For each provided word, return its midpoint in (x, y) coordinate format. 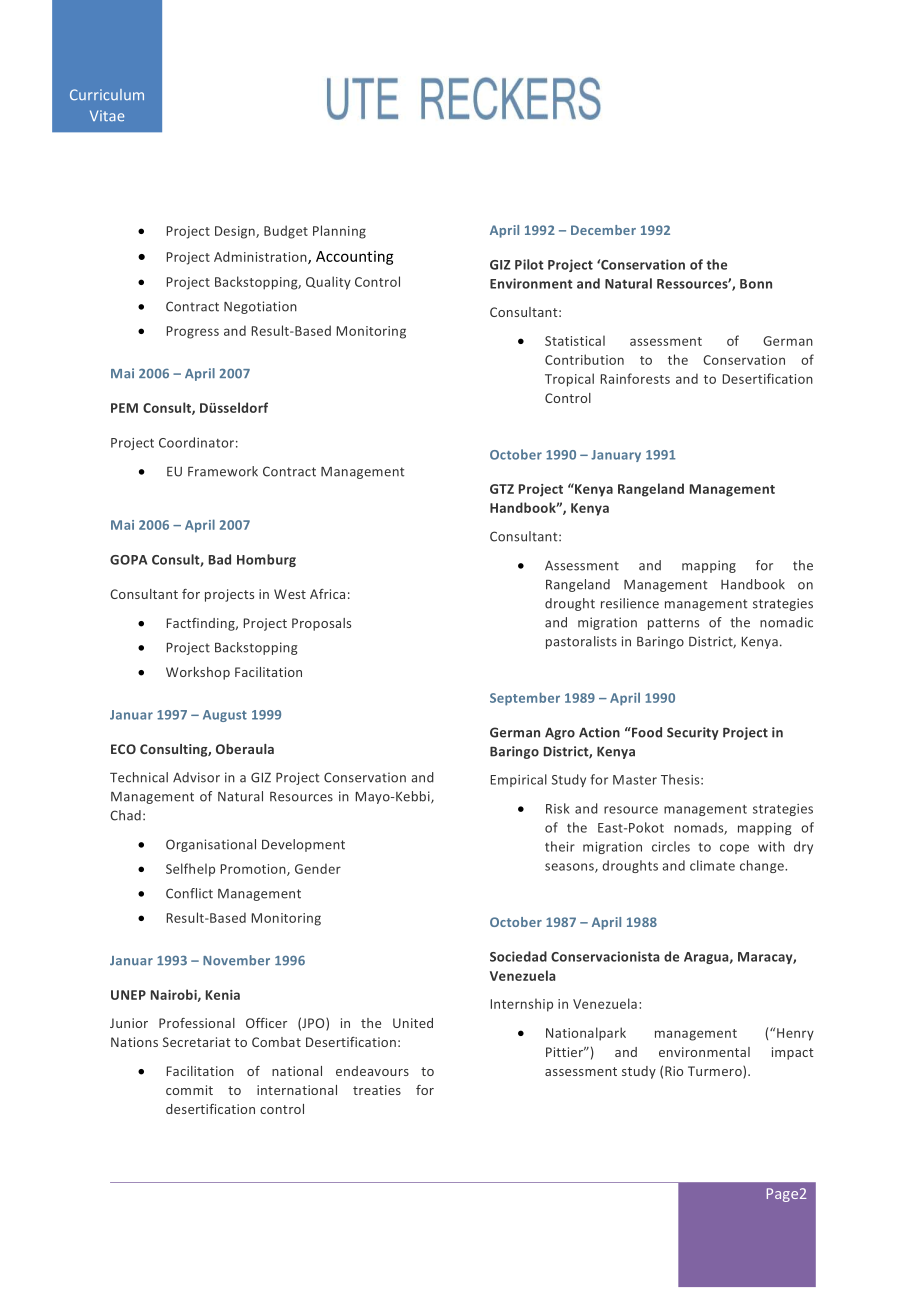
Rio (674, 1071)
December (603, 230)
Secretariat (197, 1042)
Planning (339, 232)
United (413, 1023)
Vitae (107, 115)
